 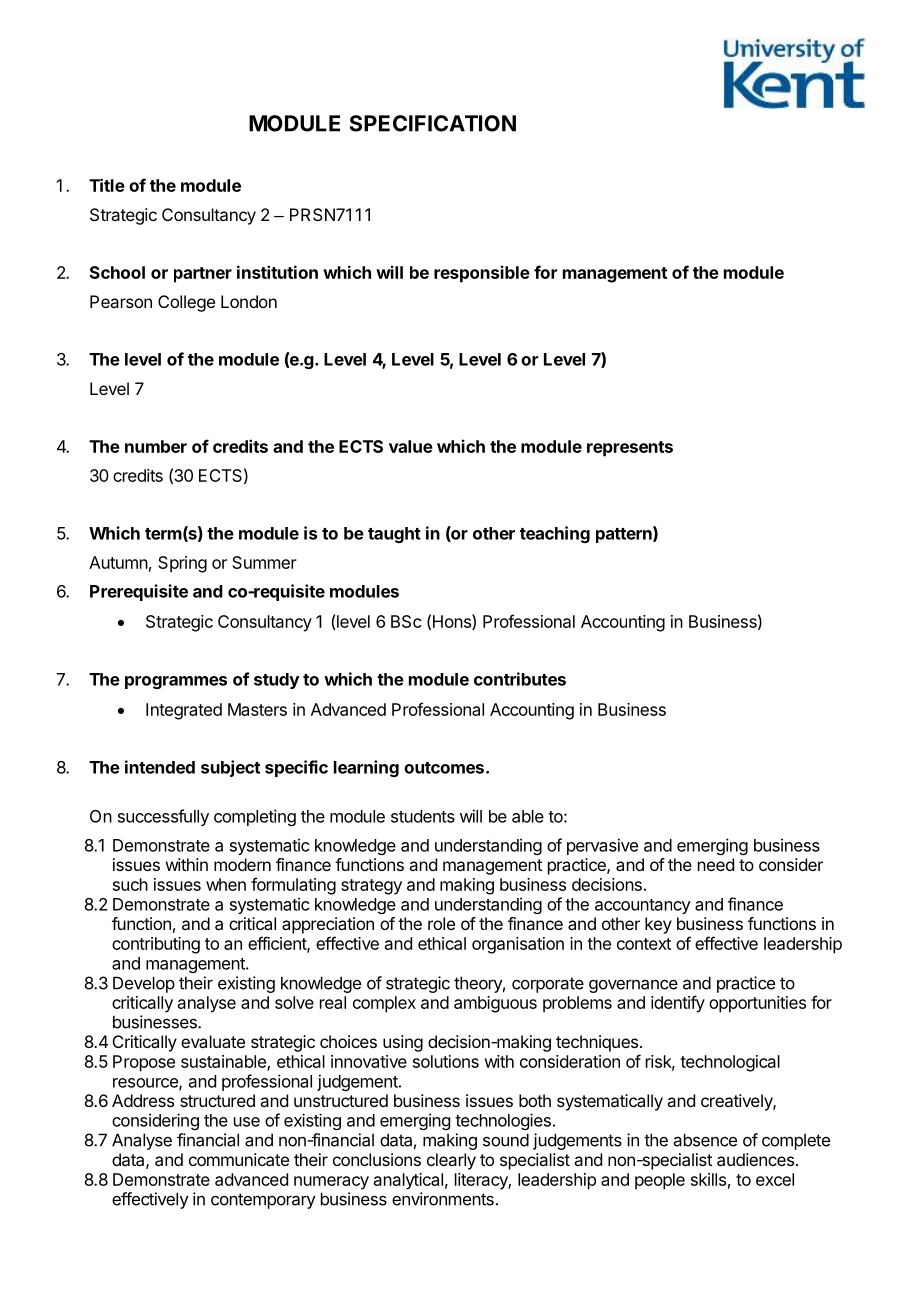 What do you see at coordinates (630, 449) in the page?
I see `represents` at bounding box center [630, 449].
